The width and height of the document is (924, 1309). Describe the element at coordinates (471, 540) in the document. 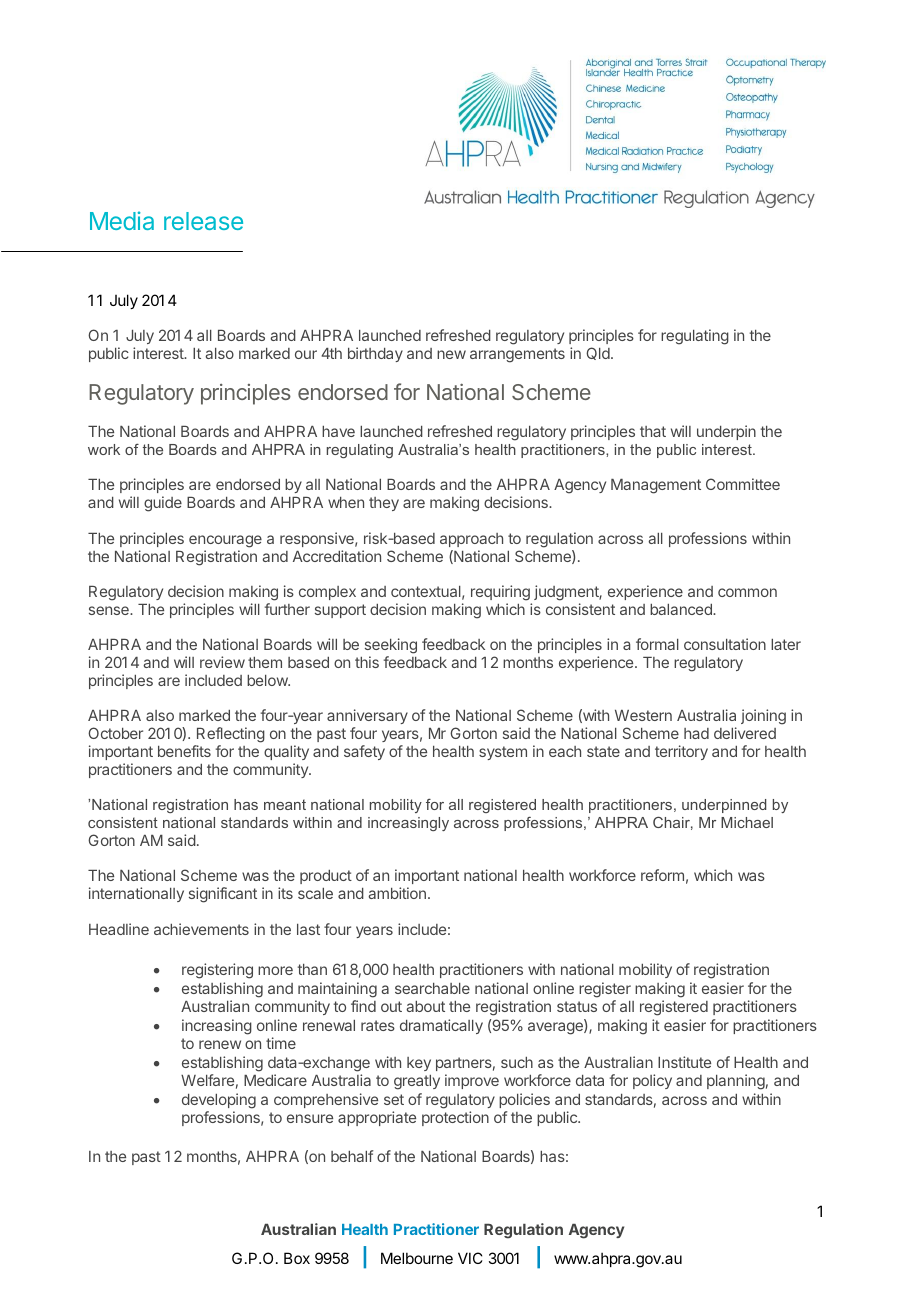

I see `approach` at that location.
